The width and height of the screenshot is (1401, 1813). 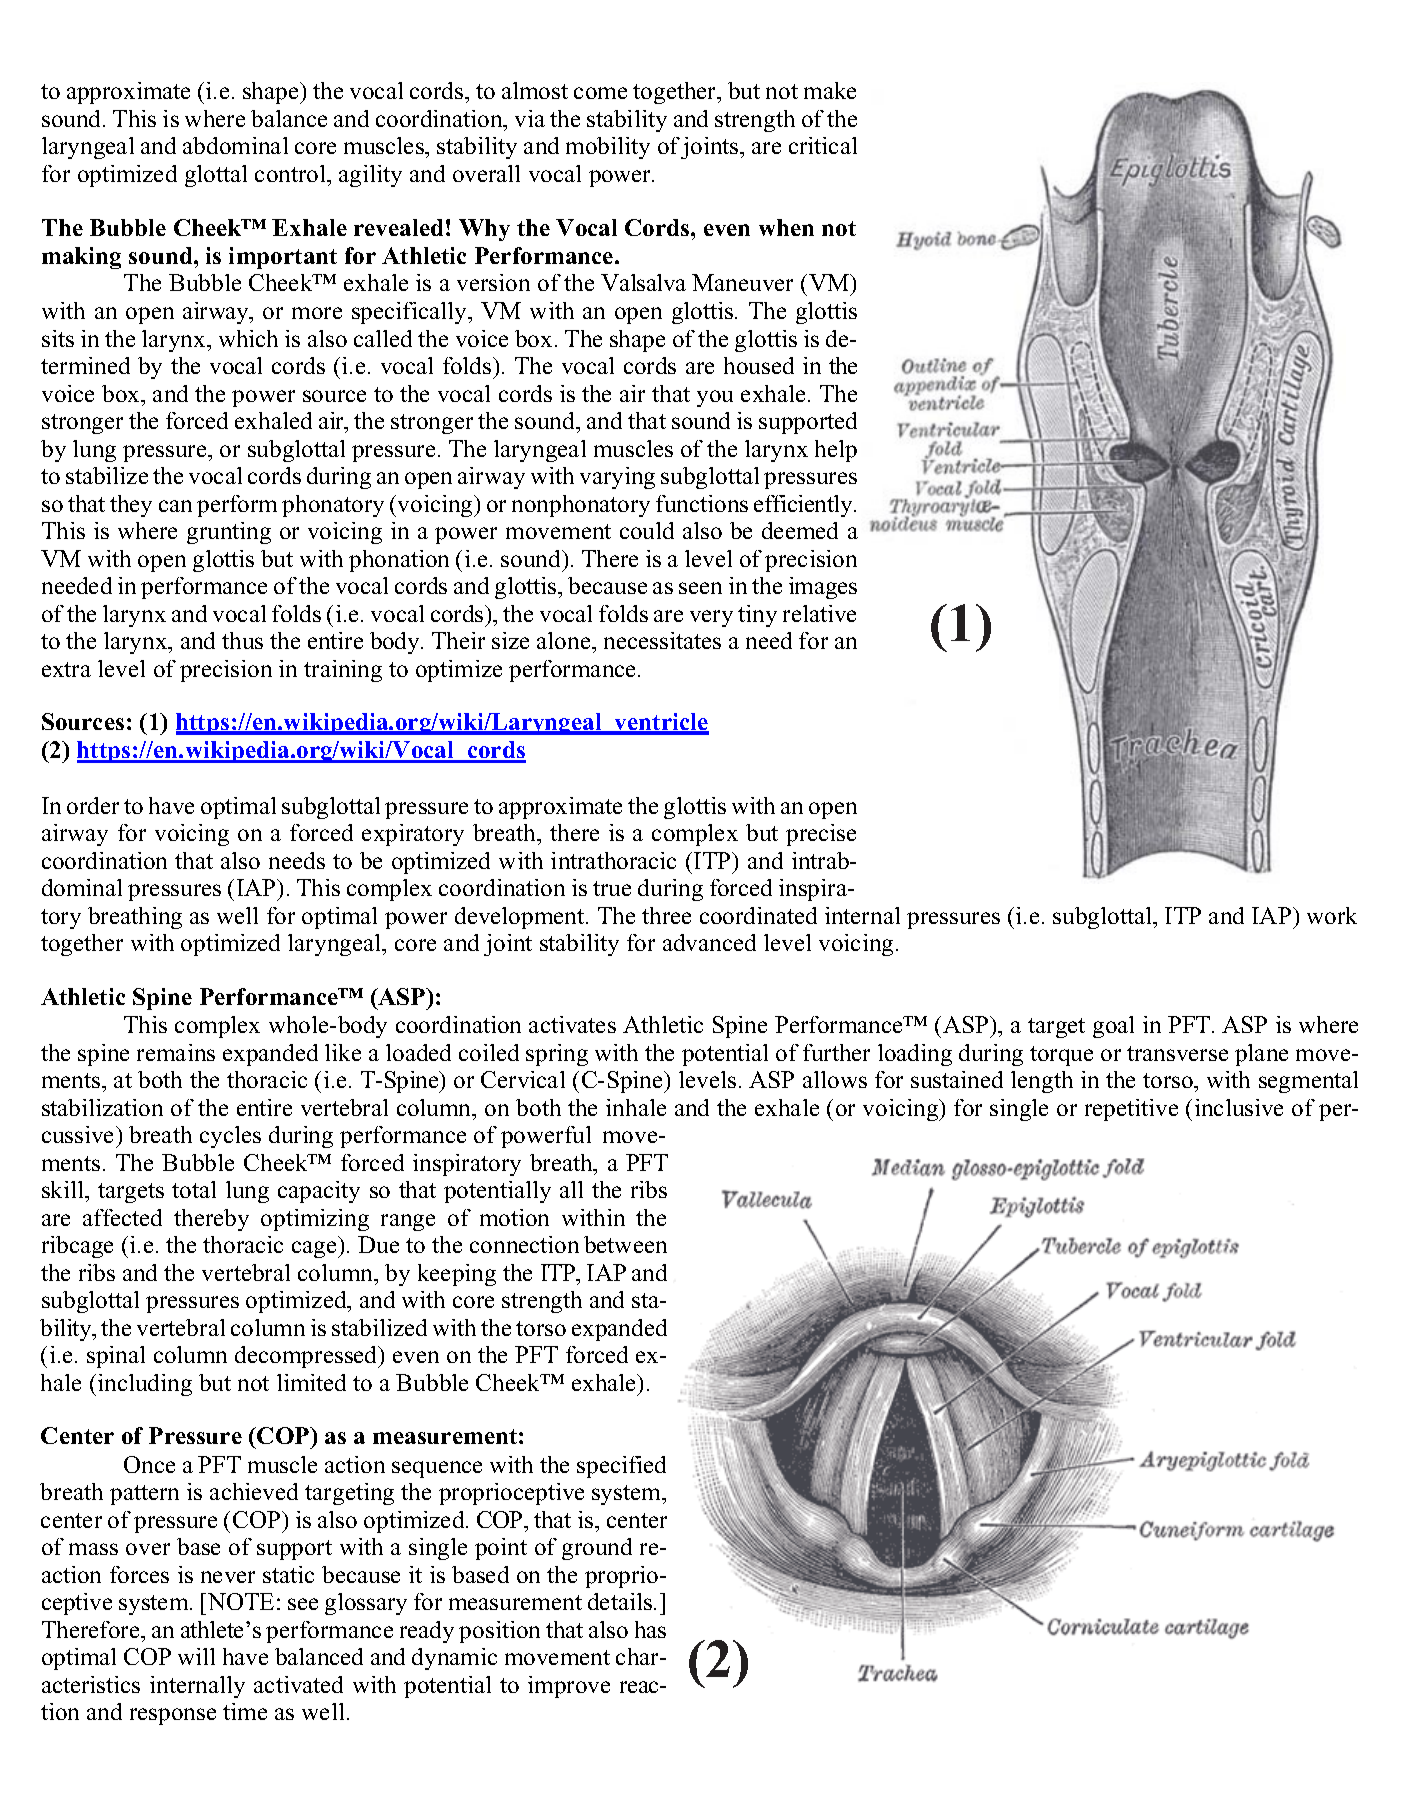 What do you see at coordinates (1131, 1110) in the screenshot?
I see `repetitive` at bounding box center [1131, 1110].
